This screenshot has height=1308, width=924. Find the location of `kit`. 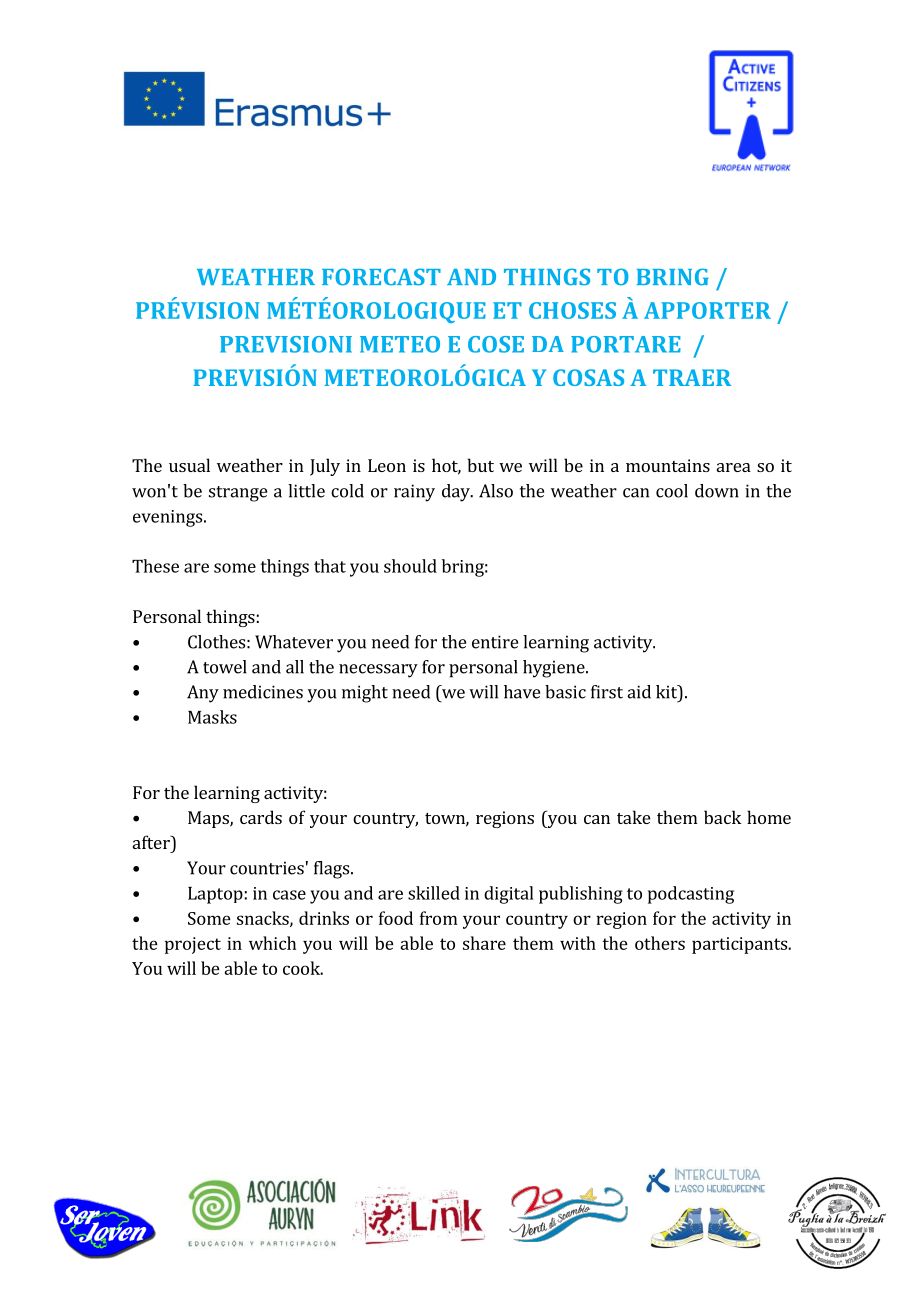

kit is located at coordinates (667, 692).
